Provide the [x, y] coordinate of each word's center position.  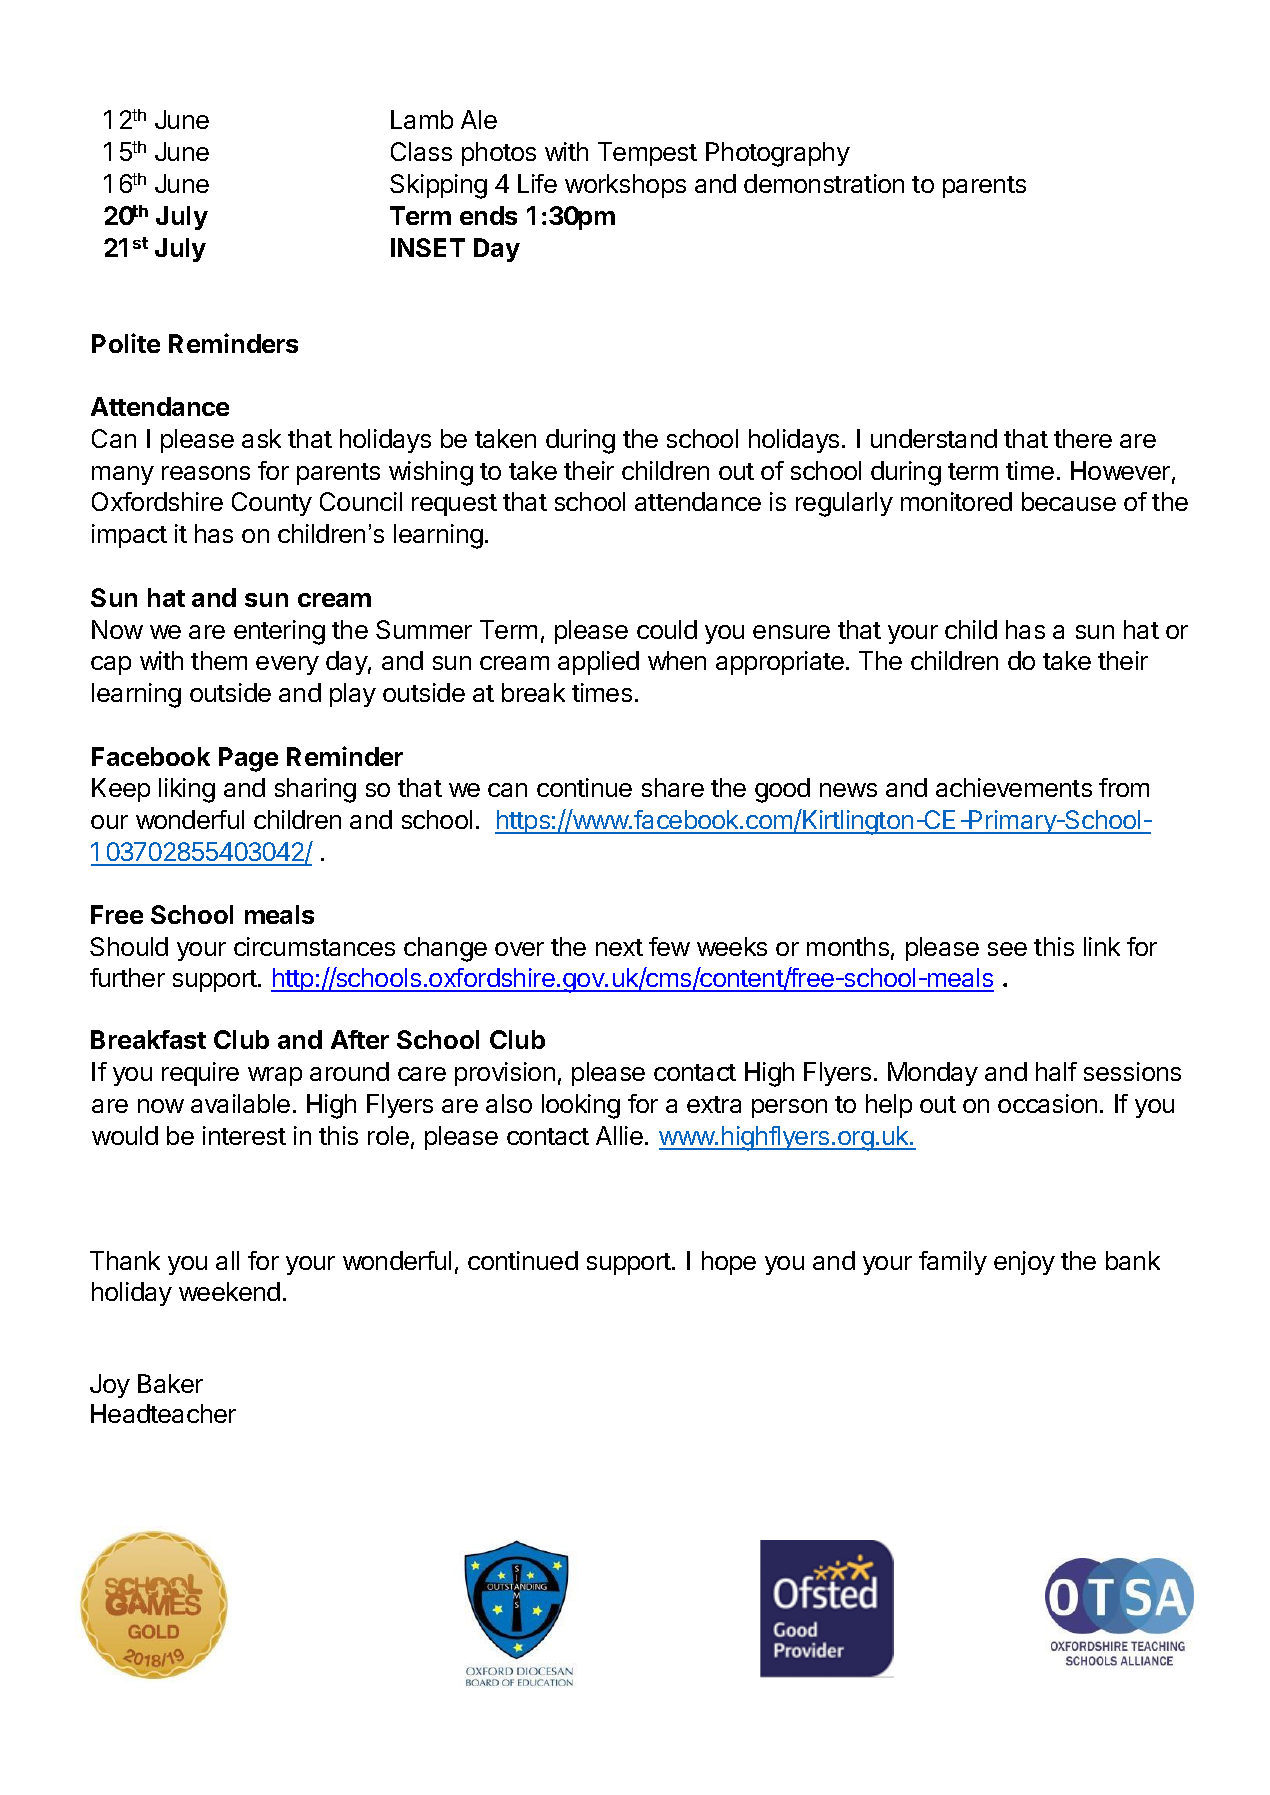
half [1056, 1071]
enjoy [1024, 1263]
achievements [1014, 787]
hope [729, 1263]
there [1083, 438]
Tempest [647, 154]
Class [421, 151]
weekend [229, 1291]
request [454, 505]
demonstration [824, 183]
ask [261, 438]
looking [581, 1106]
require [200, 1074]
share [673, 787]
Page [248, 759]
